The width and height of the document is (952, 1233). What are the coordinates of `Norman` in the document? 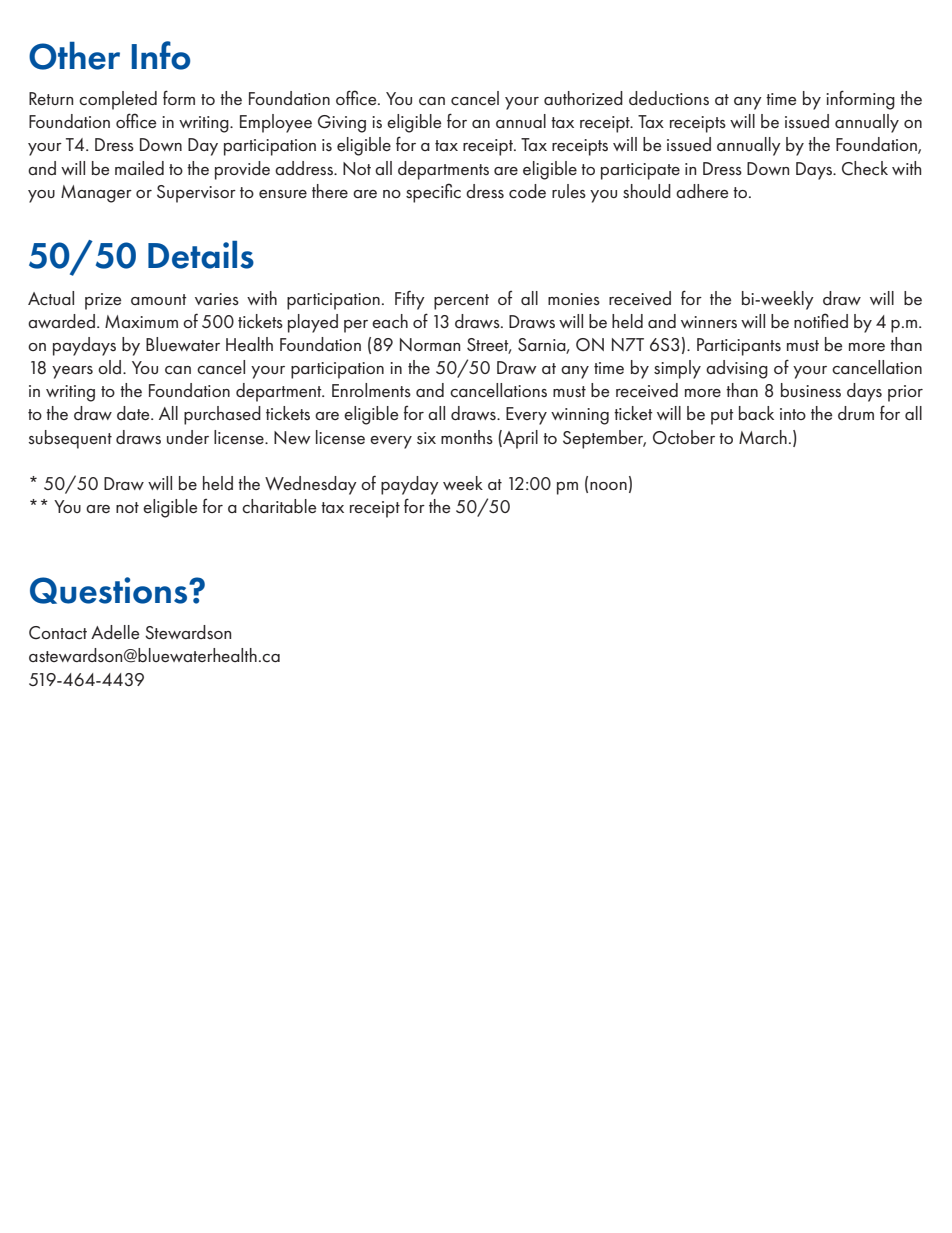 It's located at (430, 344).
